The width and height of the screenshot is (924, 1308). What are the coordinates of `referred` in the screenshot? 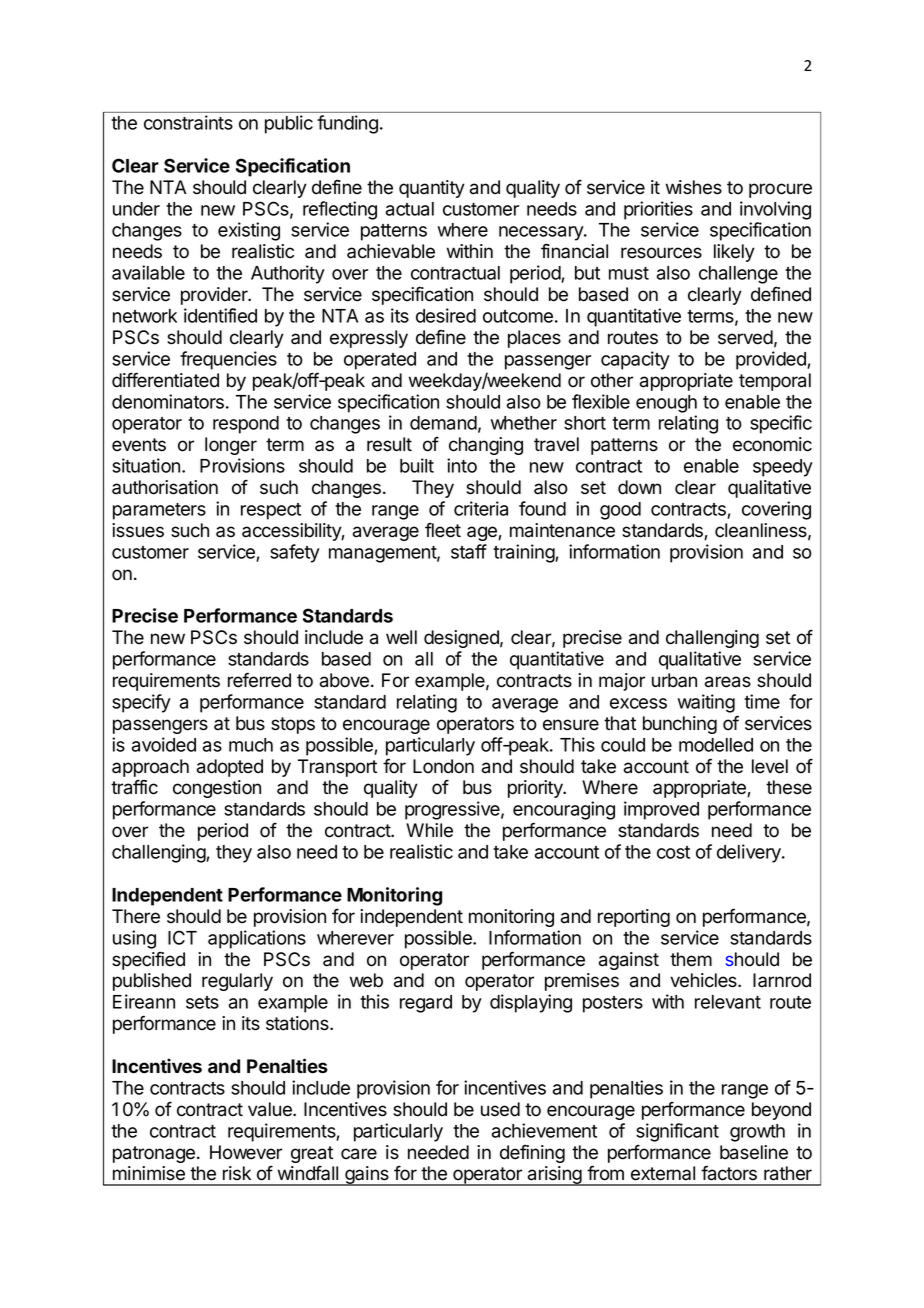 It's located at (259, 680).
